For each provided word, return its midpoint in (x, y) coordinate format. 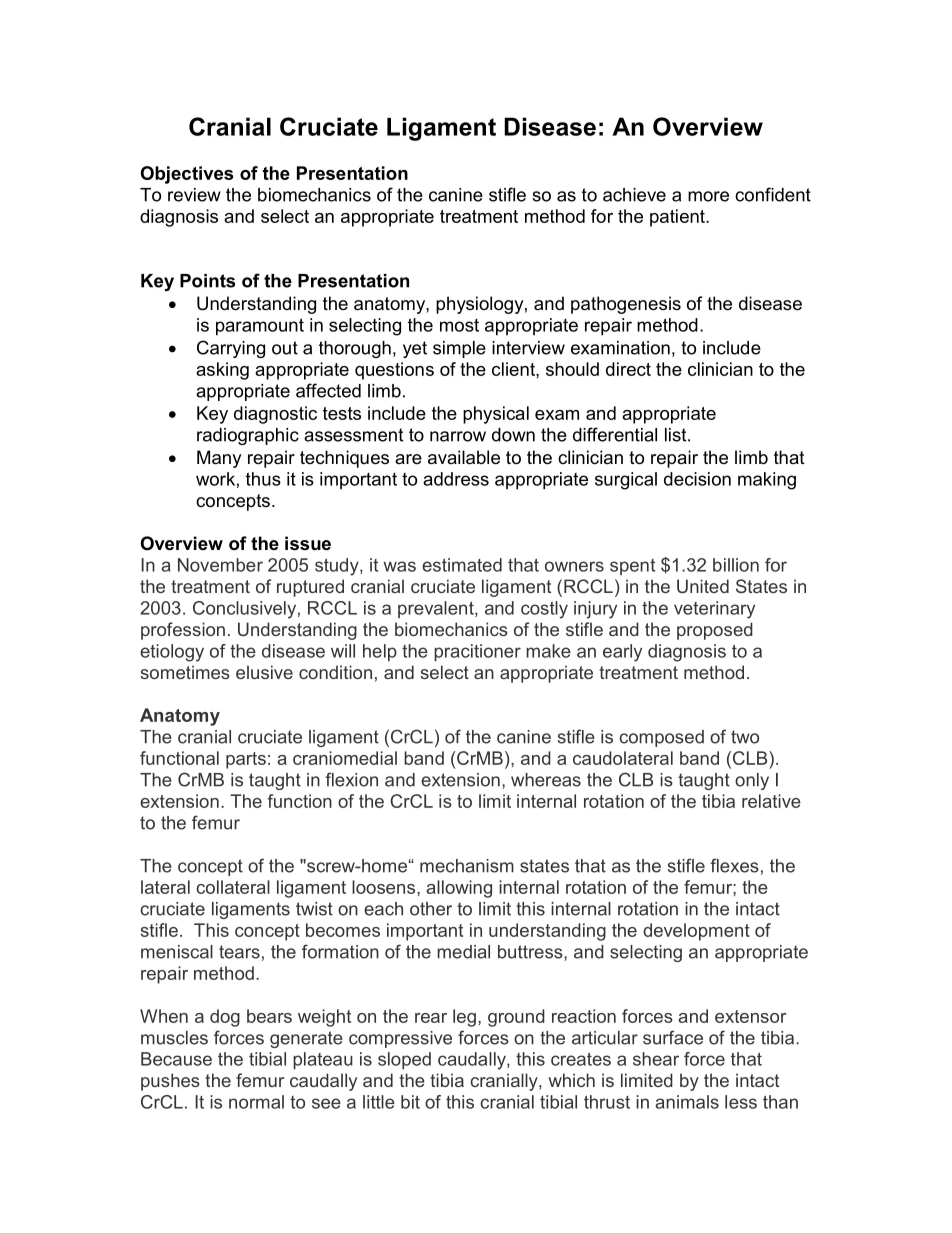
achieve (634, 195)
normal (256, 1102)
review (194, 195)
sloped (404, 1060)
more (708, 196)
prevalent (437, 609)
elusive (264, 672)
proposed (715, 631)
